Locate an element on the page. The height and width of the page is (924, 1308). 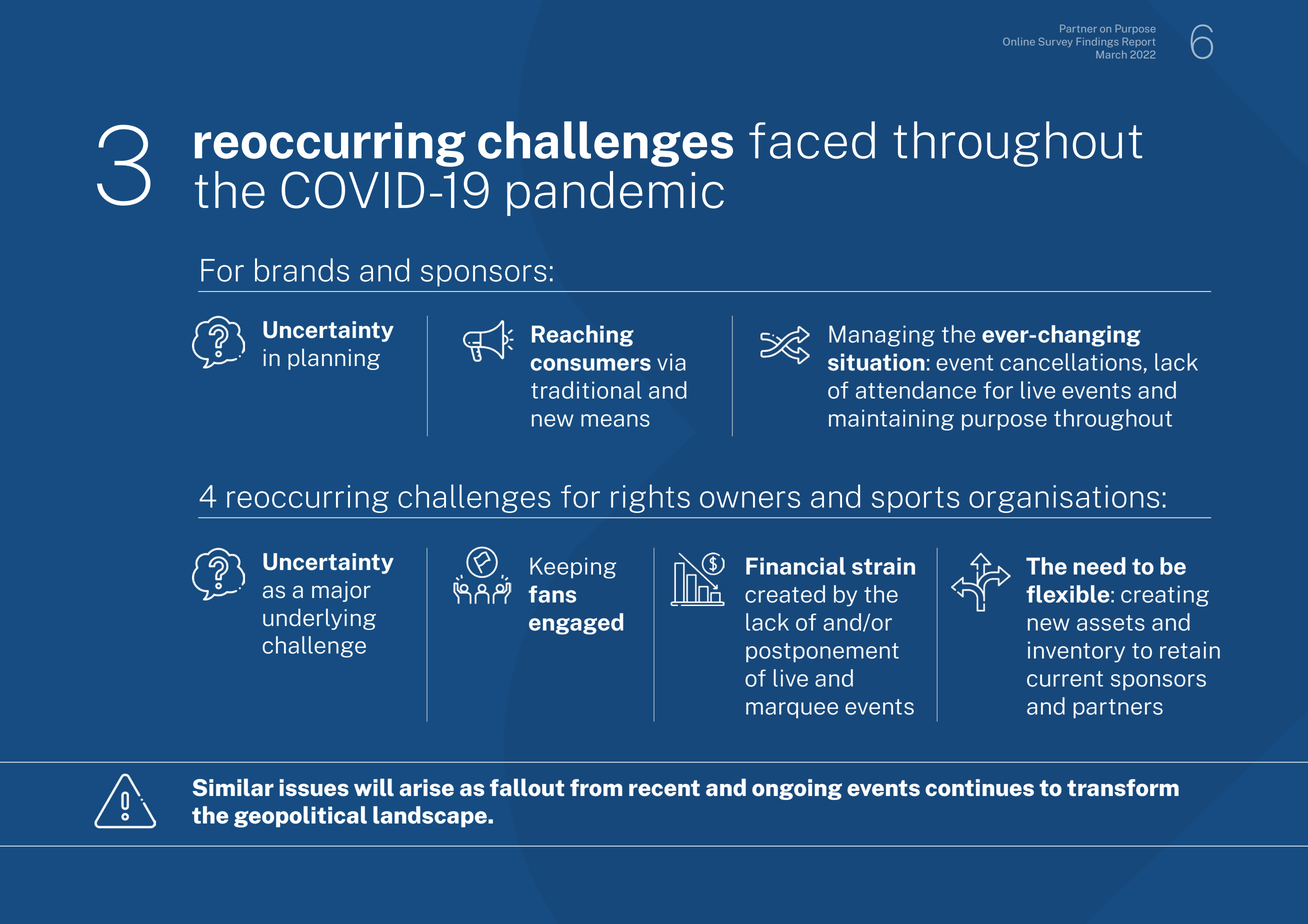
major is located at coordinates (341, 591).
